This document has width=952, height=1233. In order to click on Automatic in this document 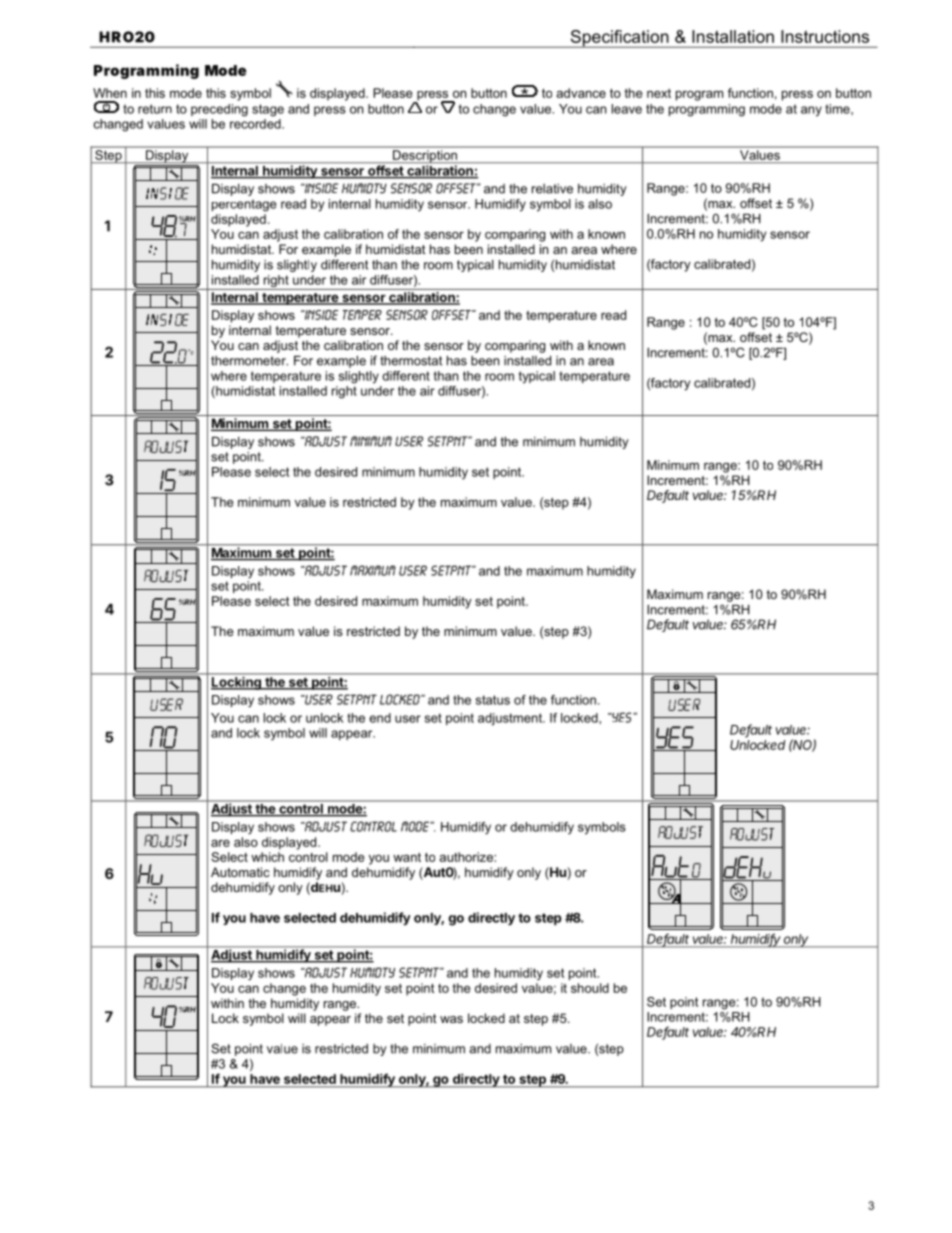, I will do `click(240, 872)`.
